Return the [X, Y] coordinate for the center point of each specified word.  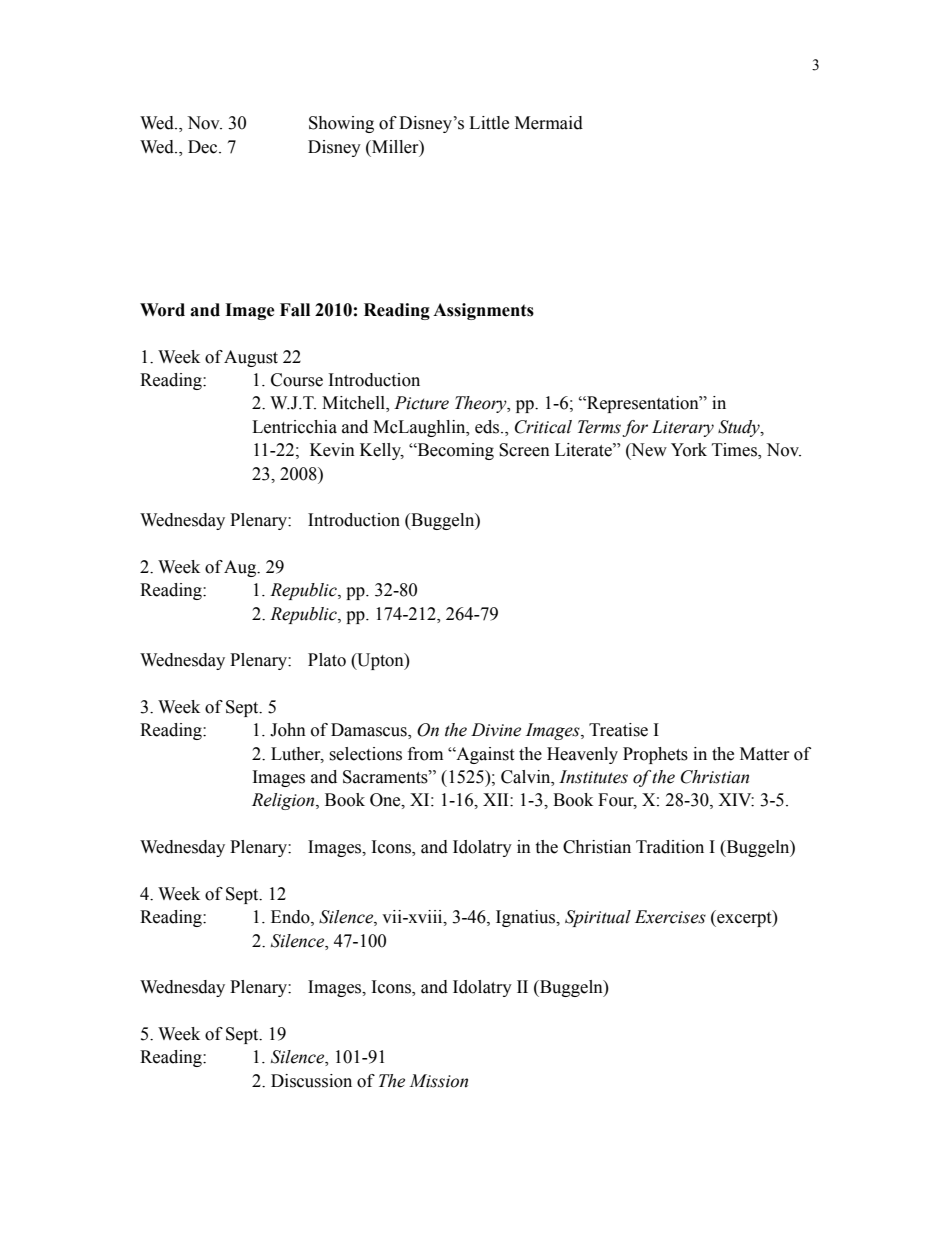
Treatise [618, 730]
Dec [204, 147]
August [251, 358]
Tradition [670, 847]
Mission [438, 1081]
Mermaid [549, 123]
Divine [496, 730]
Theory [482, 404]
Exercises [670, 917]
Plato [327, 660]
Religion [284, 801]
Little [489, 123]
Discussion [311, 1081]
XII [497, 799]
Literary [683, 428]
